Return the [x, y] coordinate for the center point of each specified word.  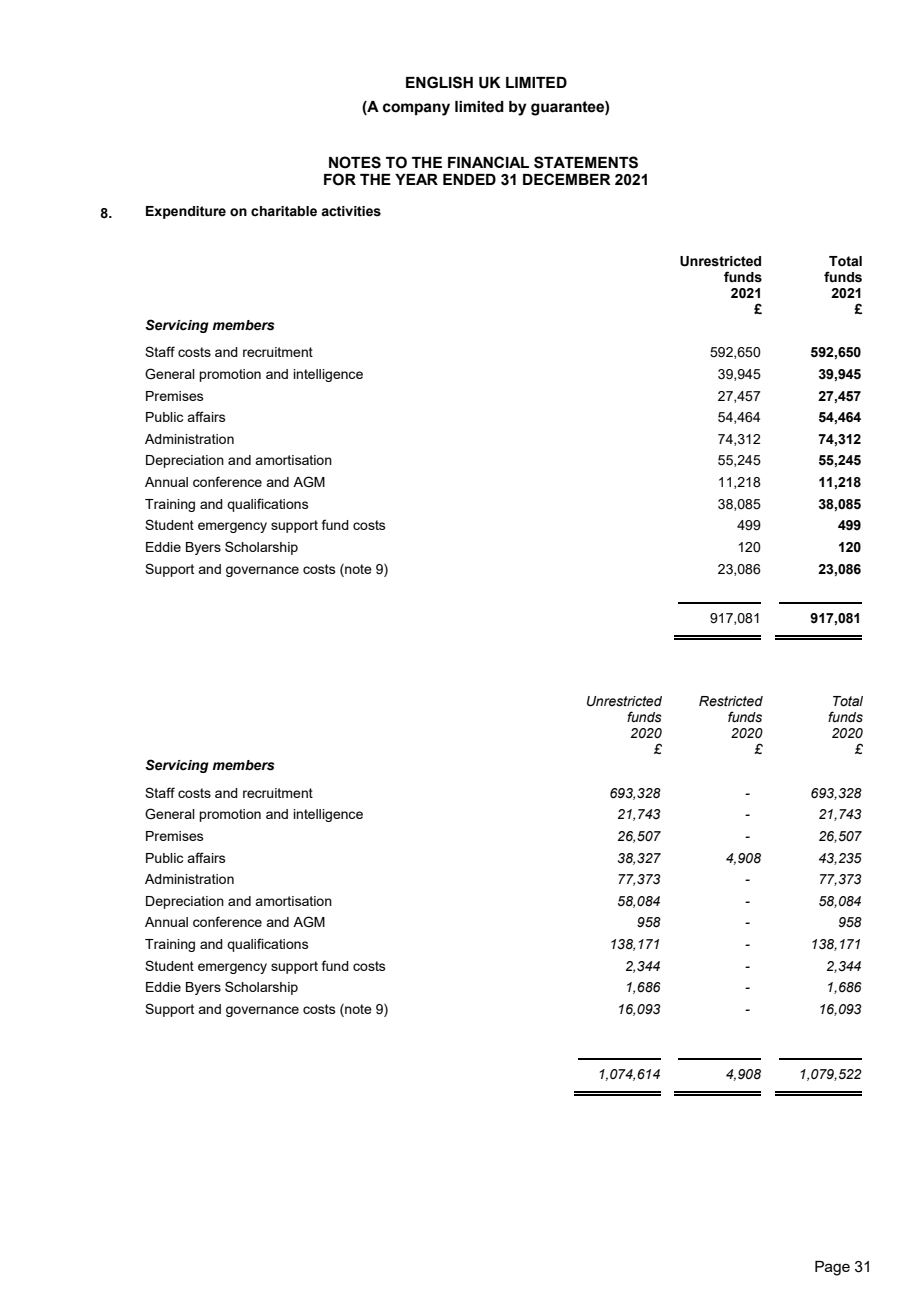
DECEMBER [567, 179]
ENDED [469, 179]
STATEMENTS [586, 162]
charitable [284, 211]
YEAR [416, 179]
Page [832, 1268]
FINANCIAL [488, 162]
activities [351, 211]
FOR [340, 179]
